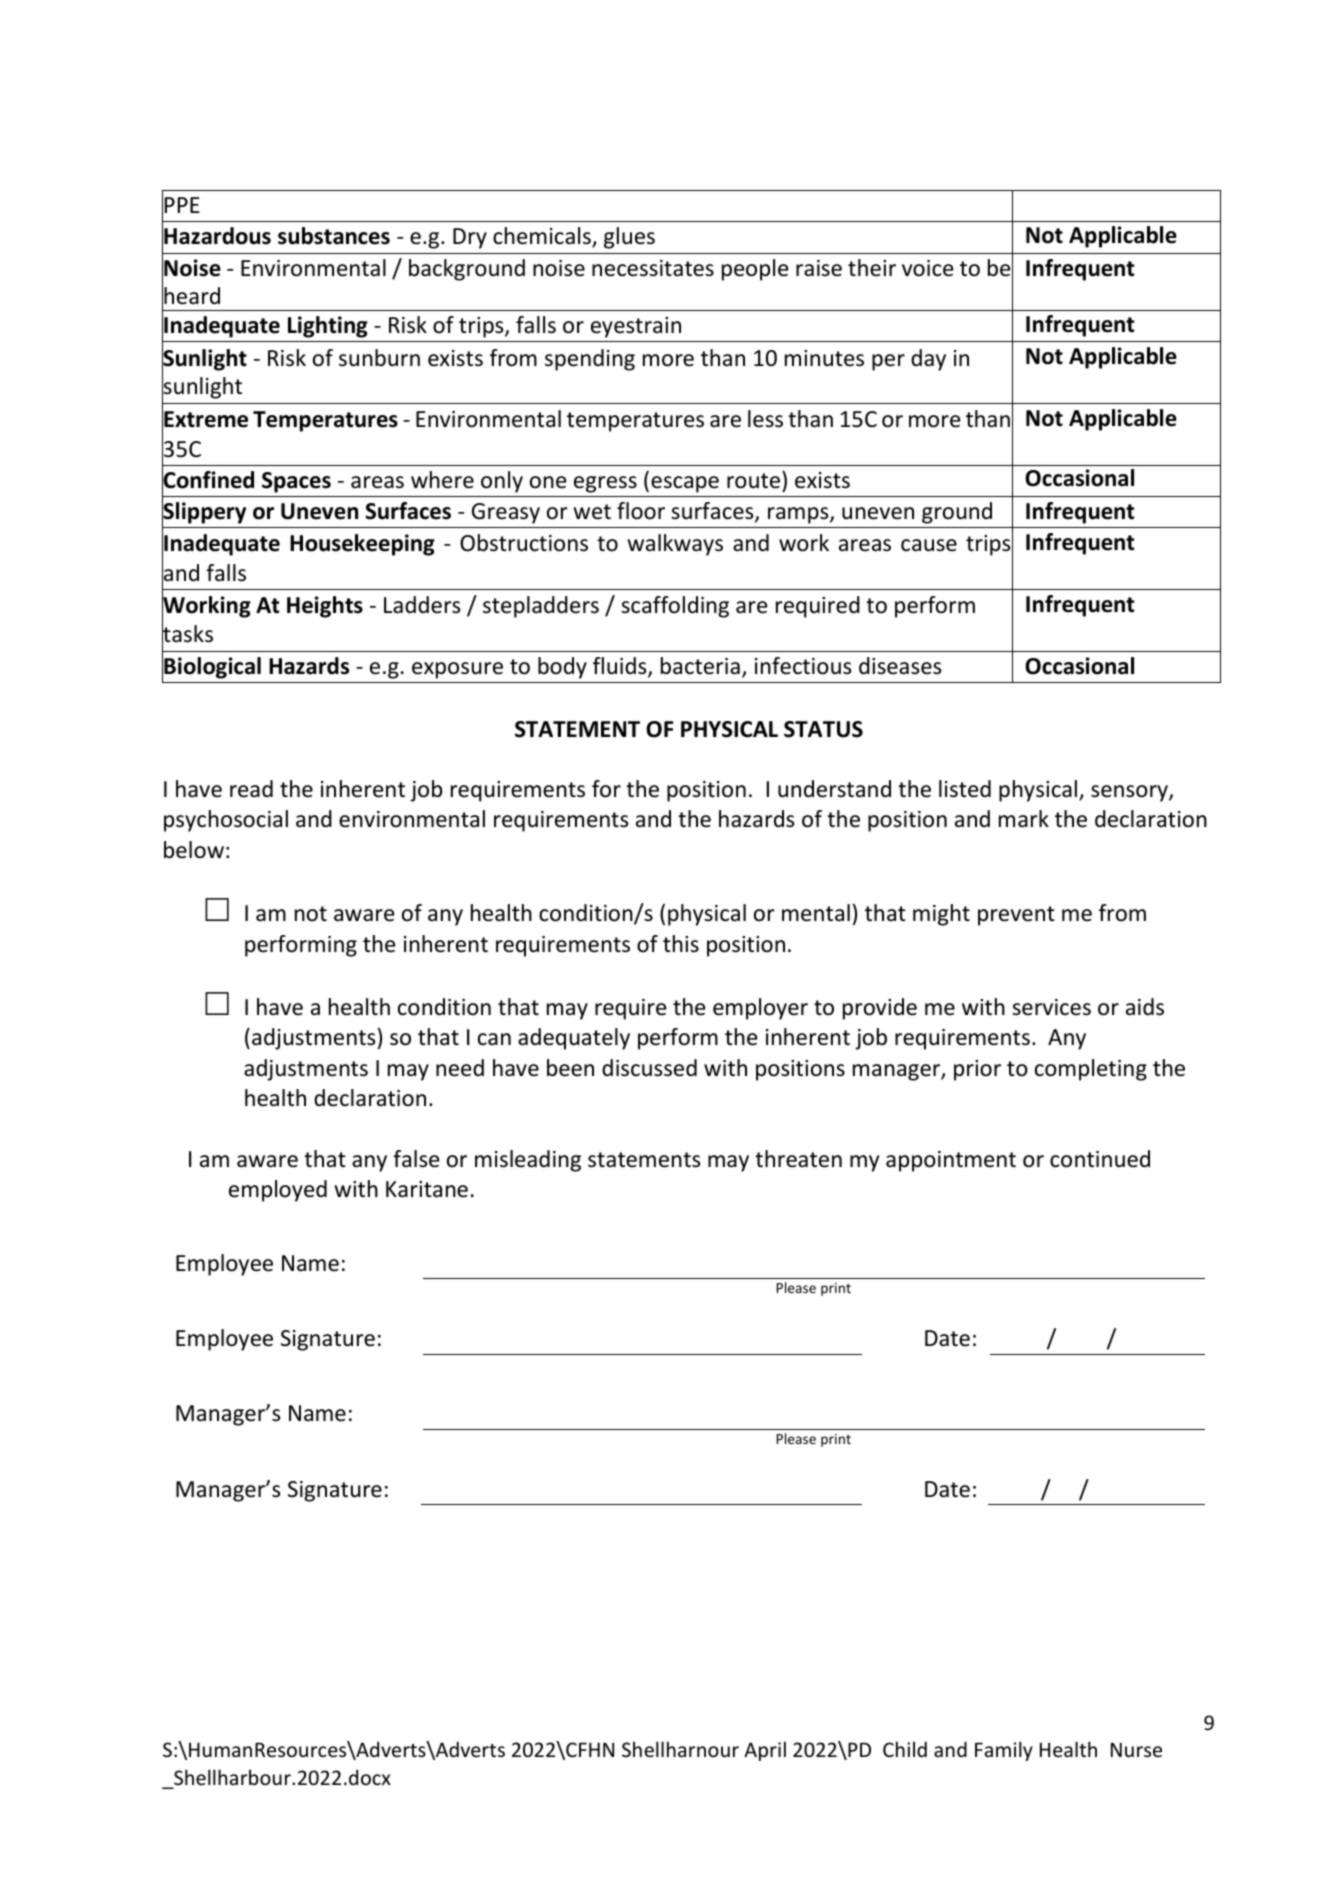  What do you see at coordinates (951, 1161) in the screenshot?
I see `appointment` at bounding box center [951, 1161].
